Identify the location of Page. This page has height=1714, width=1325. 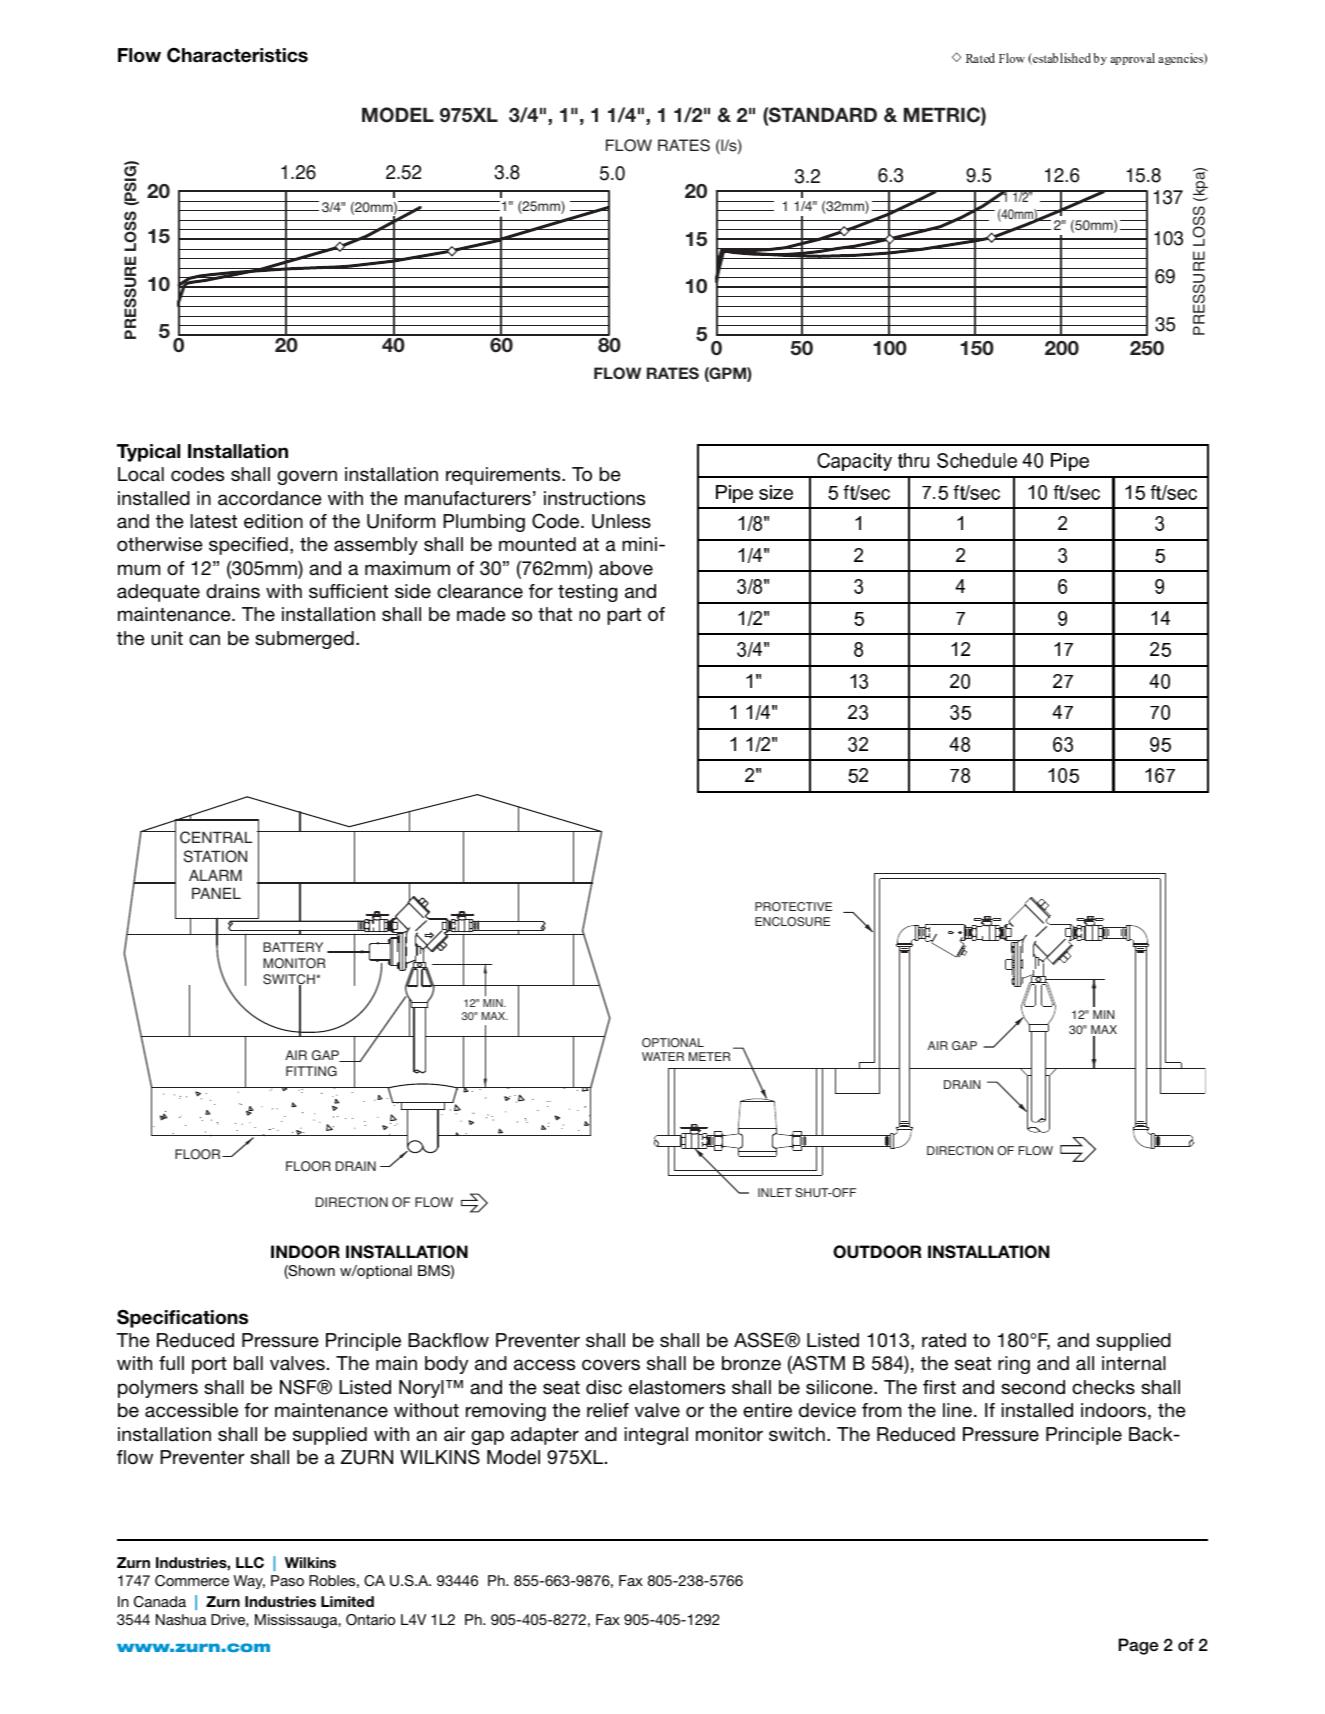
(1138, 1646).
